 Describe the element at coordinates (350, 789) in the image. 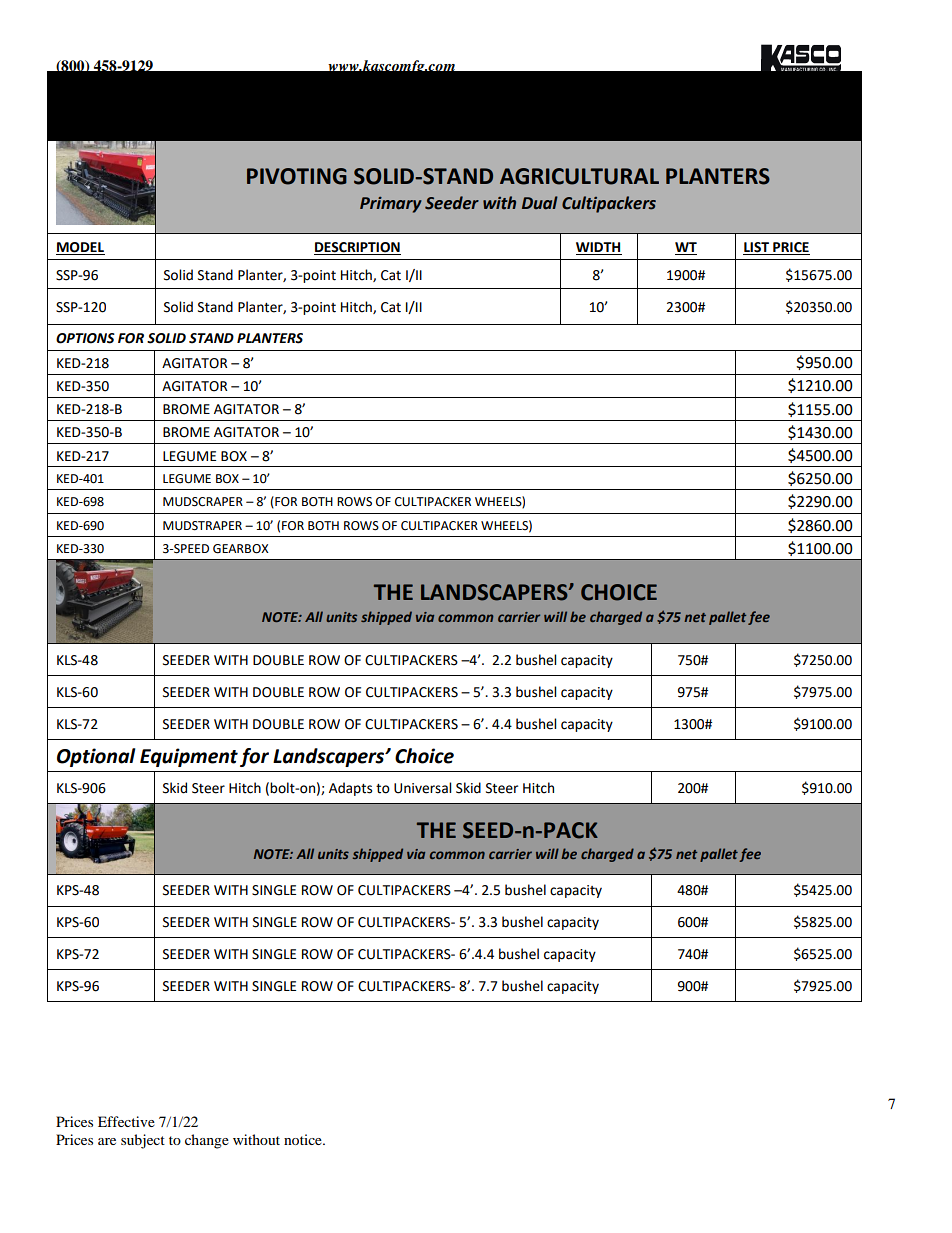

I see `Adapts` at that location.
